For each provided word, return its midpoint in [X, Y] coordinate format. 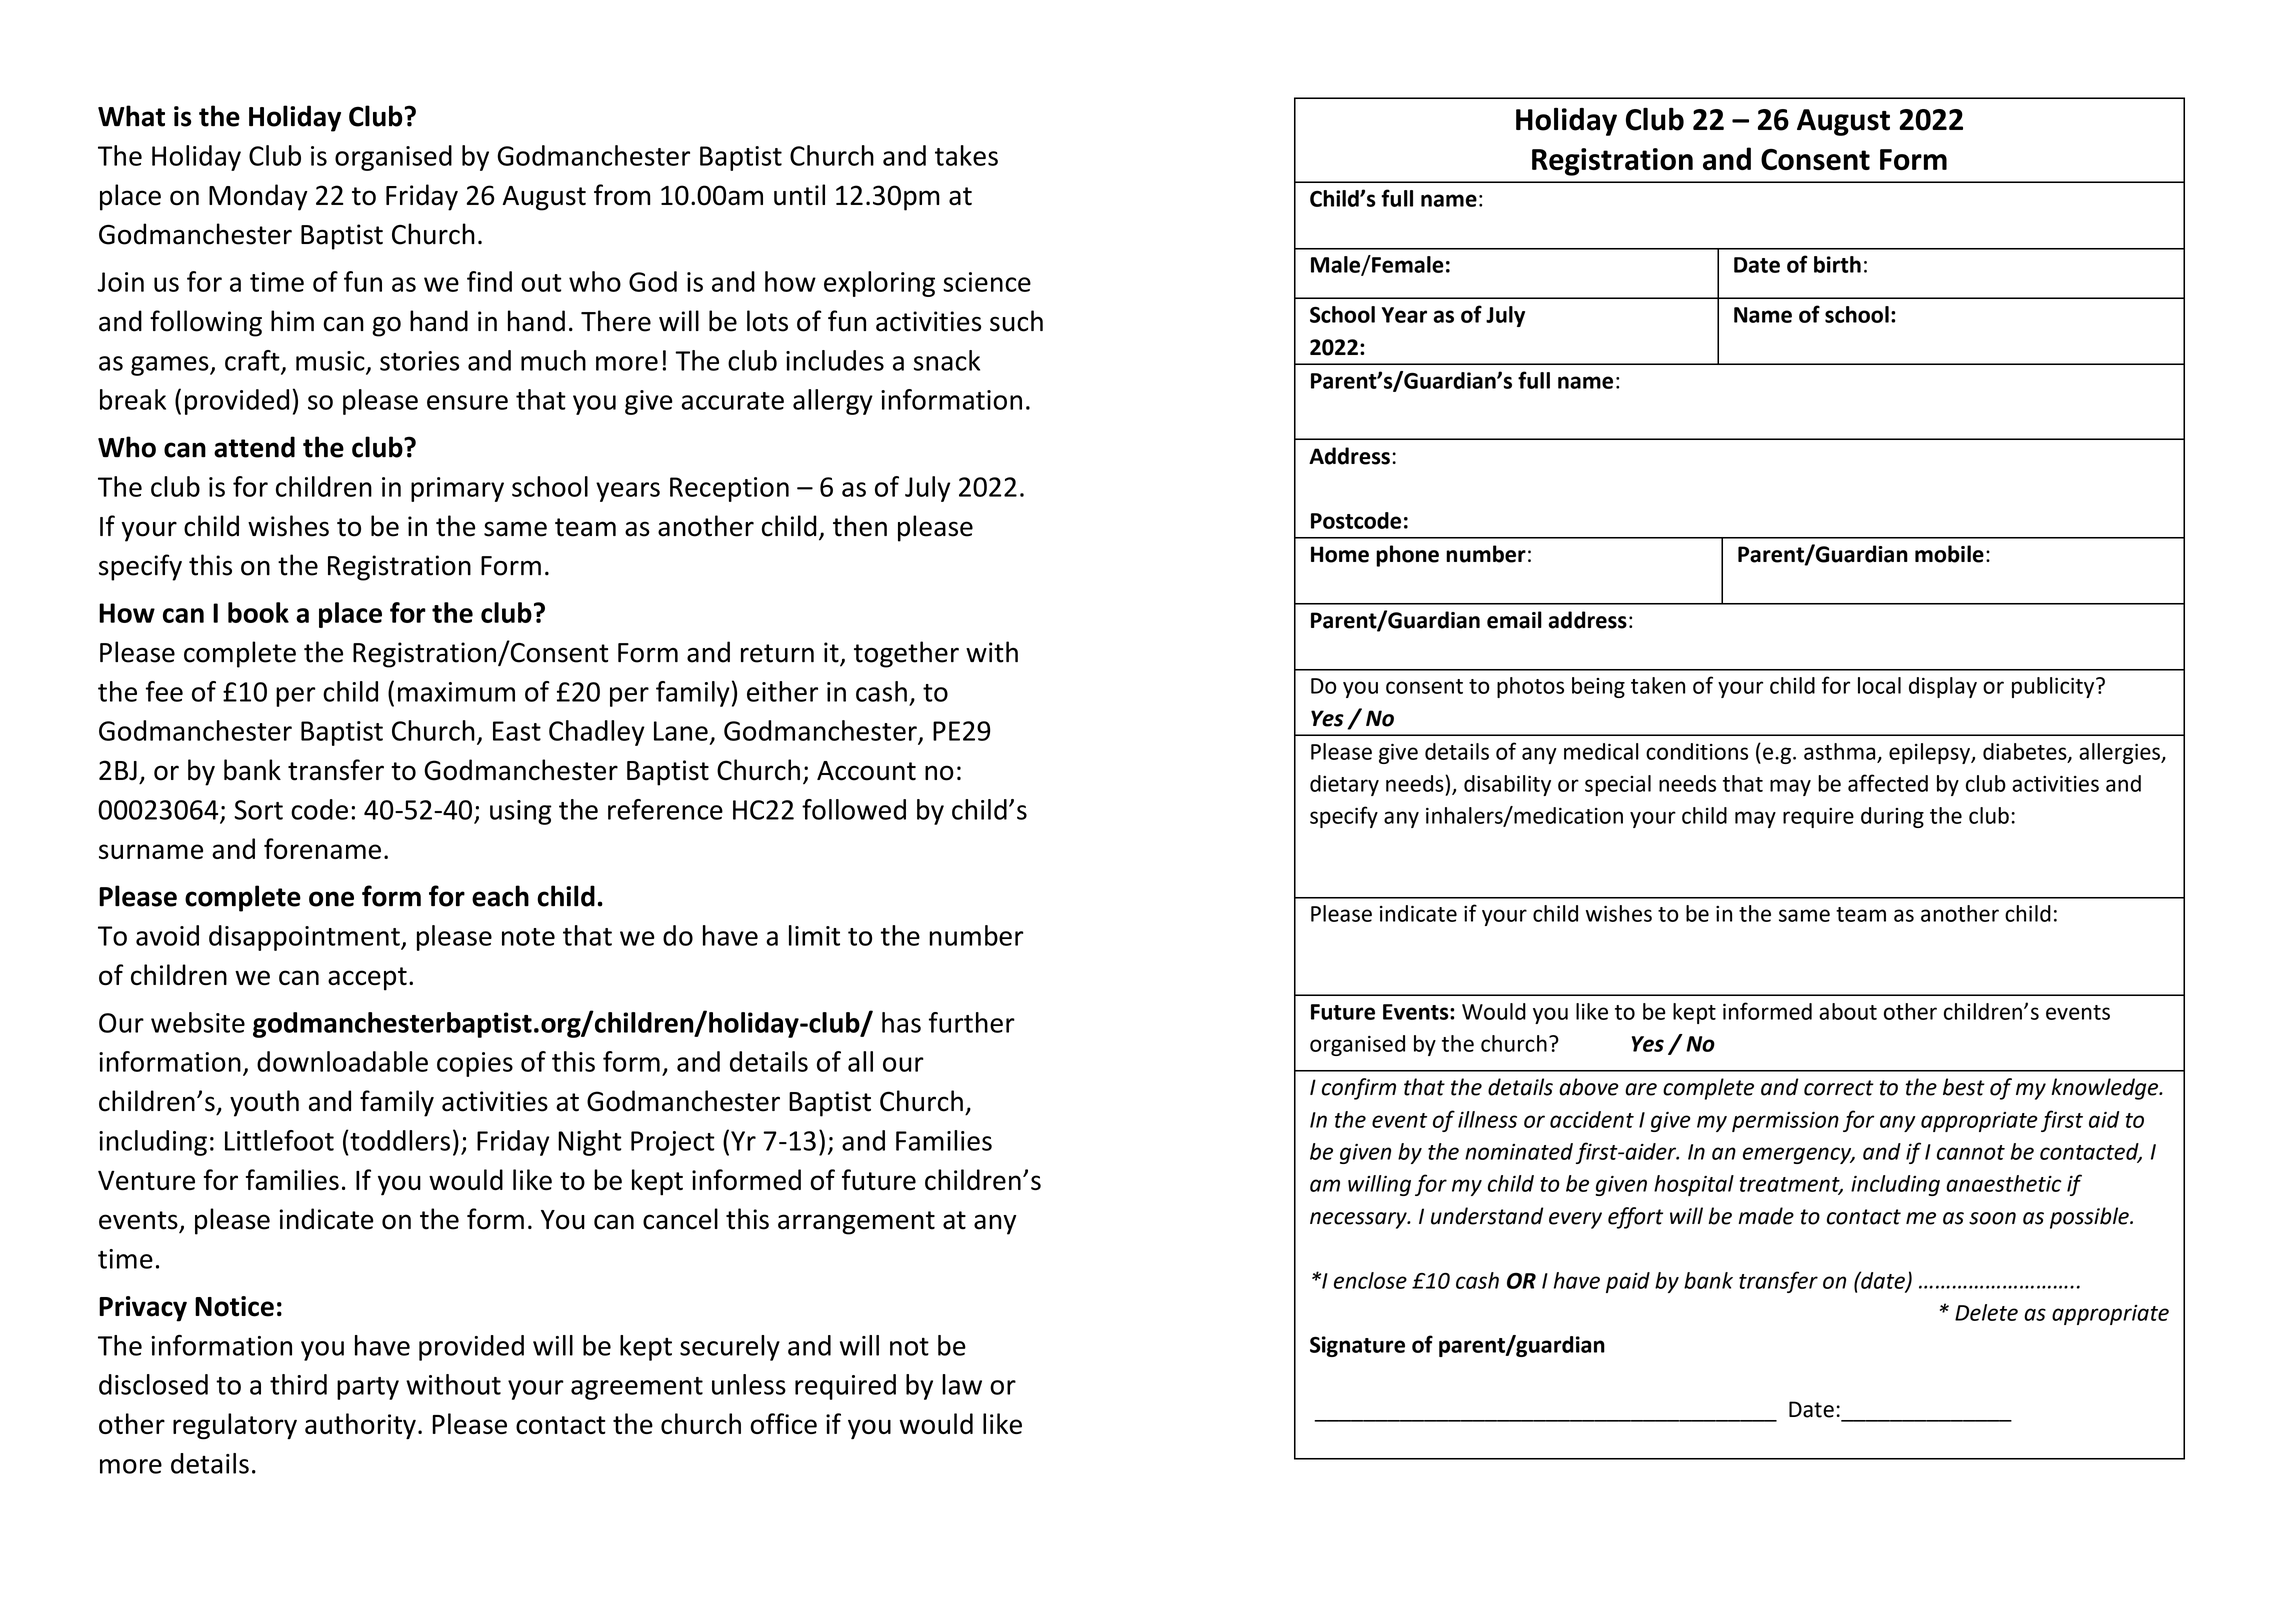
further [972, 1022]
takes [966, 155]
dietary [1344, 785]
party [368, 1388]
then [860, 526]
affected [1888, 783]
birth [1837, 264]
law [962, 1384]
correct [1839, 1088]
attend [254, 447]
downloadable [342, 1061]
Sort [258, 810]
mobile [1949, 554]
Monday [258, 197]
